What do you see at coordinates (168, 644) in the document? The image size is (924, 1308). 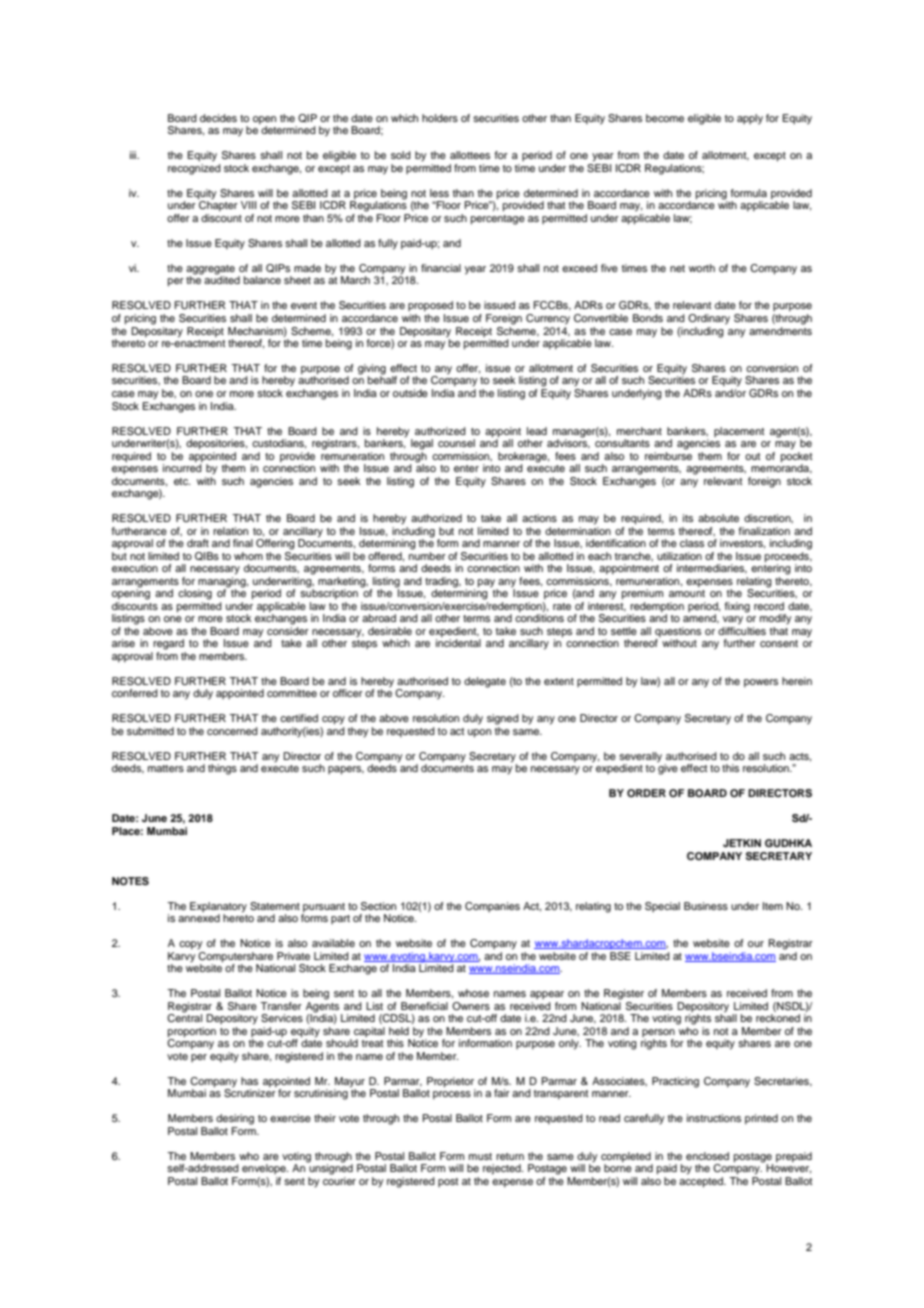 I see `regard` at bounding box center [168, 644].
